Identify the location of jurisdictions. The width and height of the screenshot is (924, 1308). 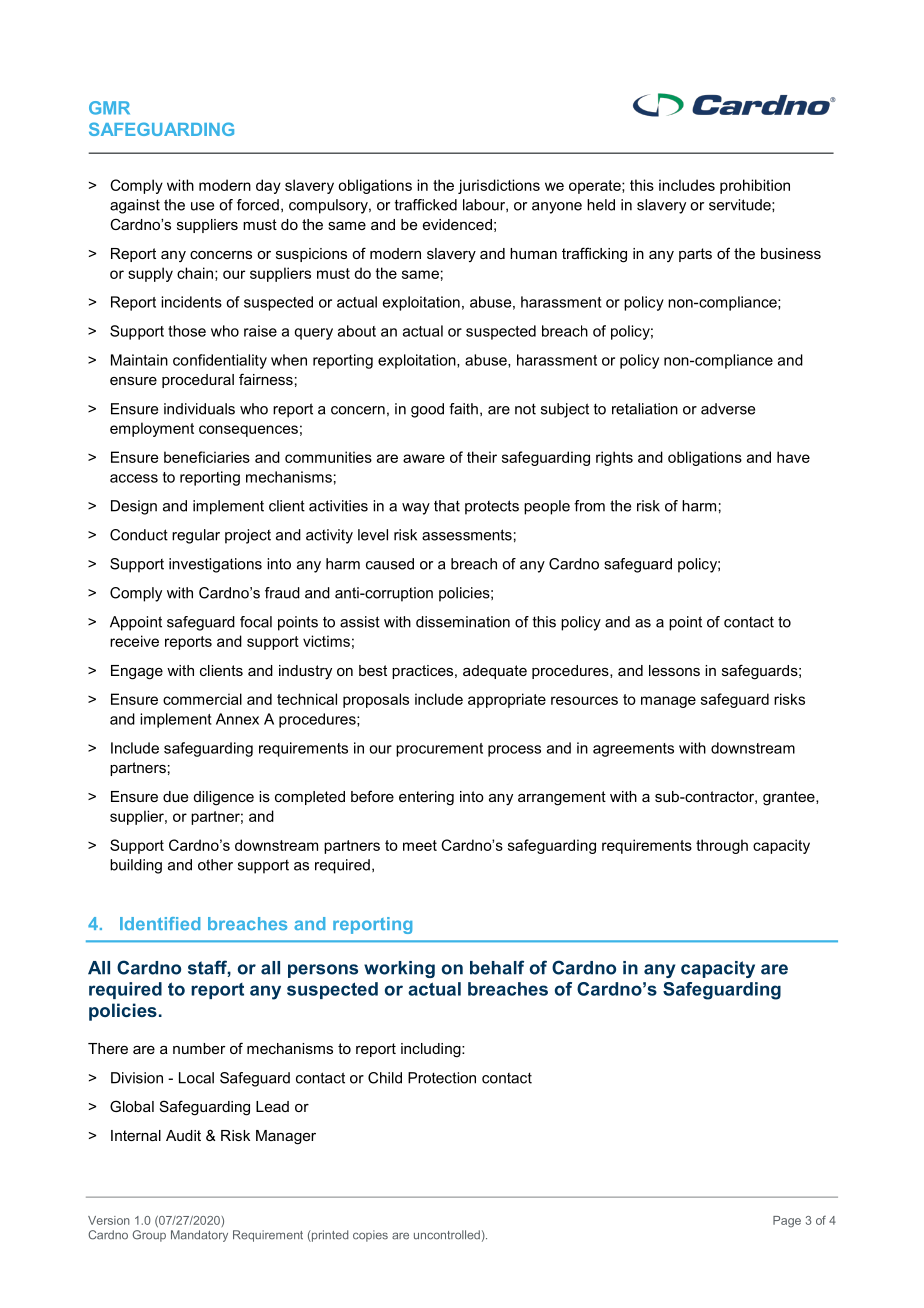
(499, 186).
